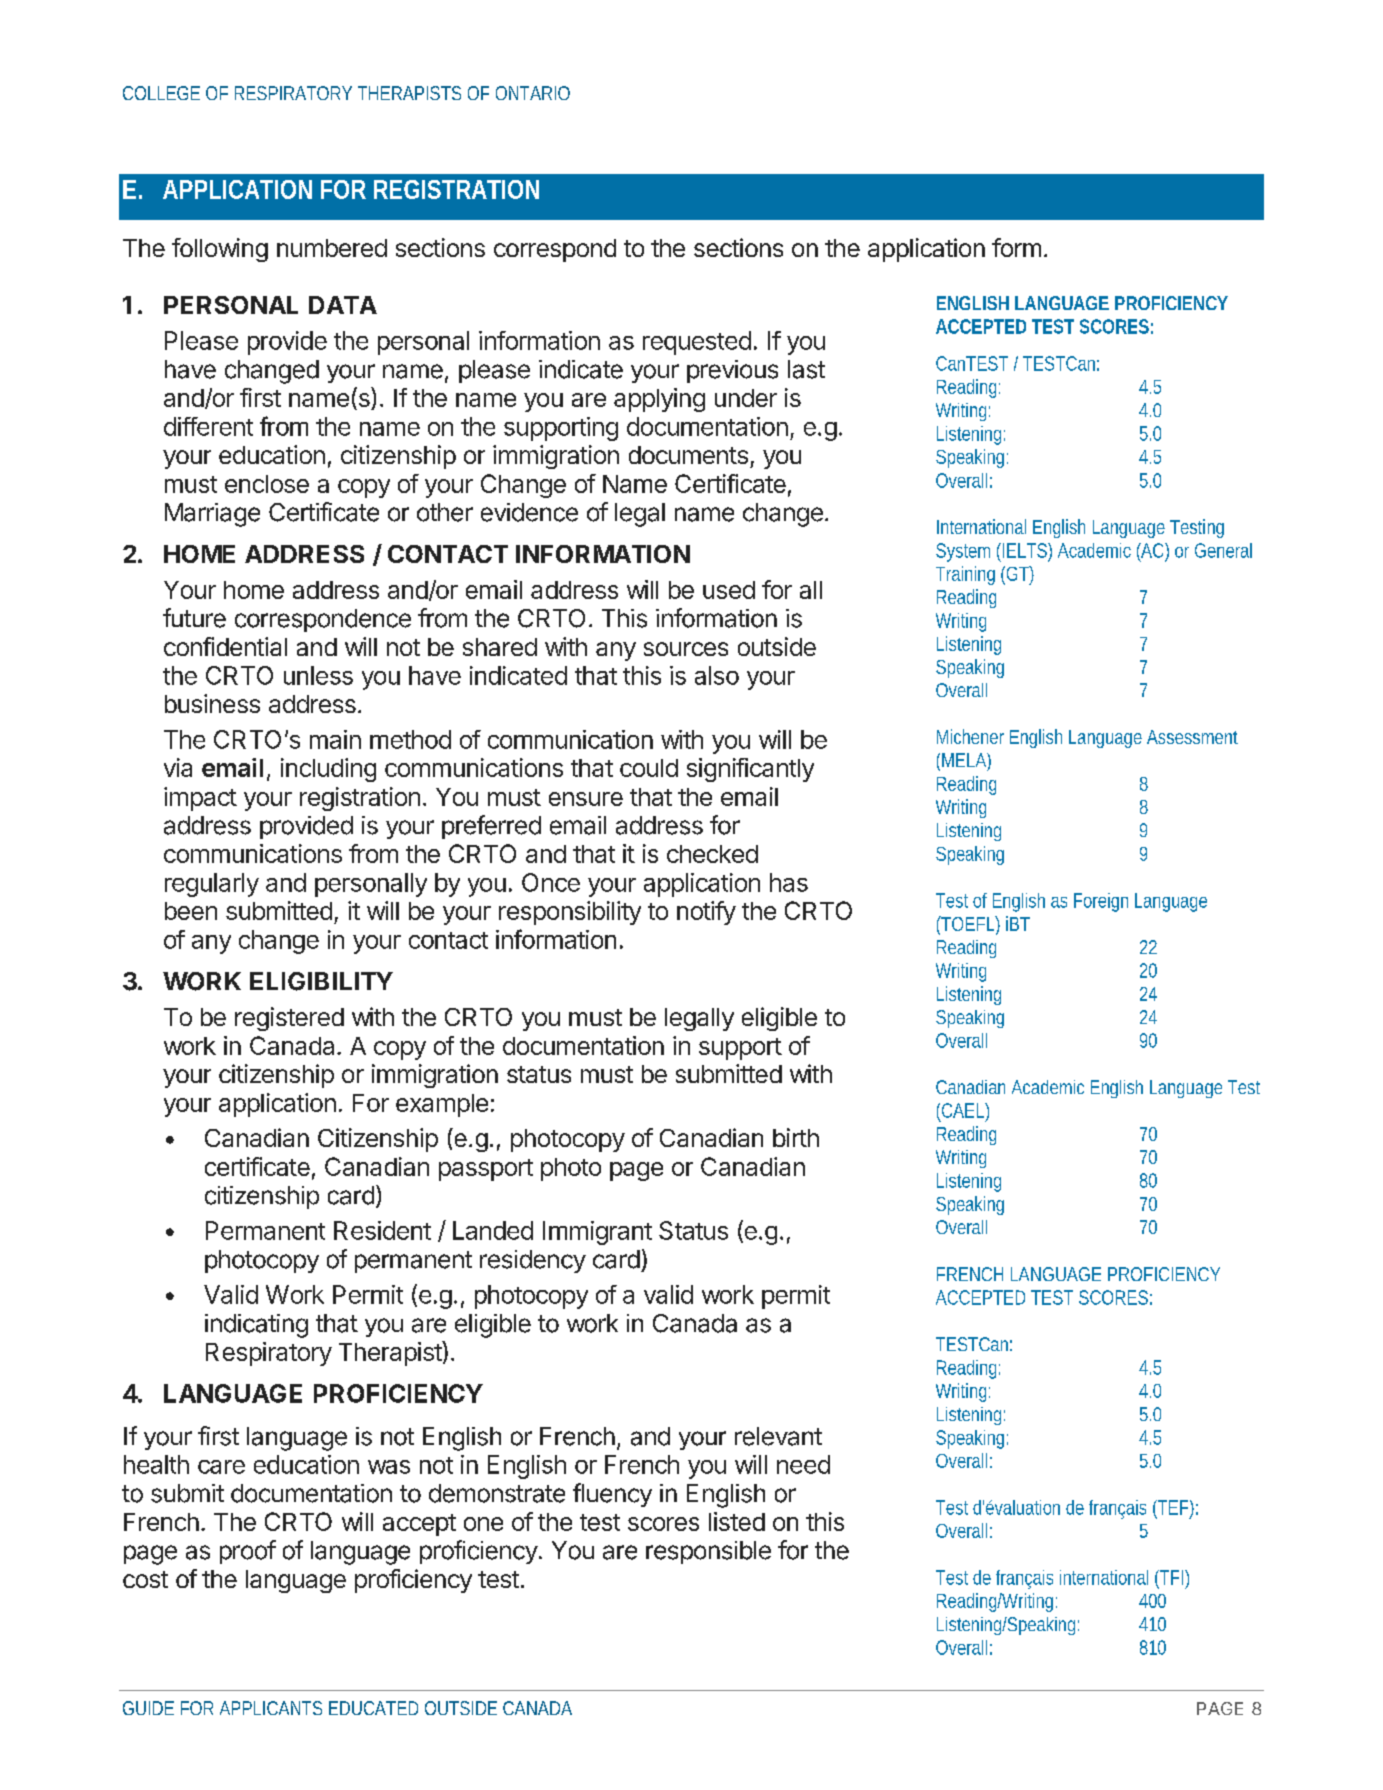  I want to click on confidential, so click(225, 646).
